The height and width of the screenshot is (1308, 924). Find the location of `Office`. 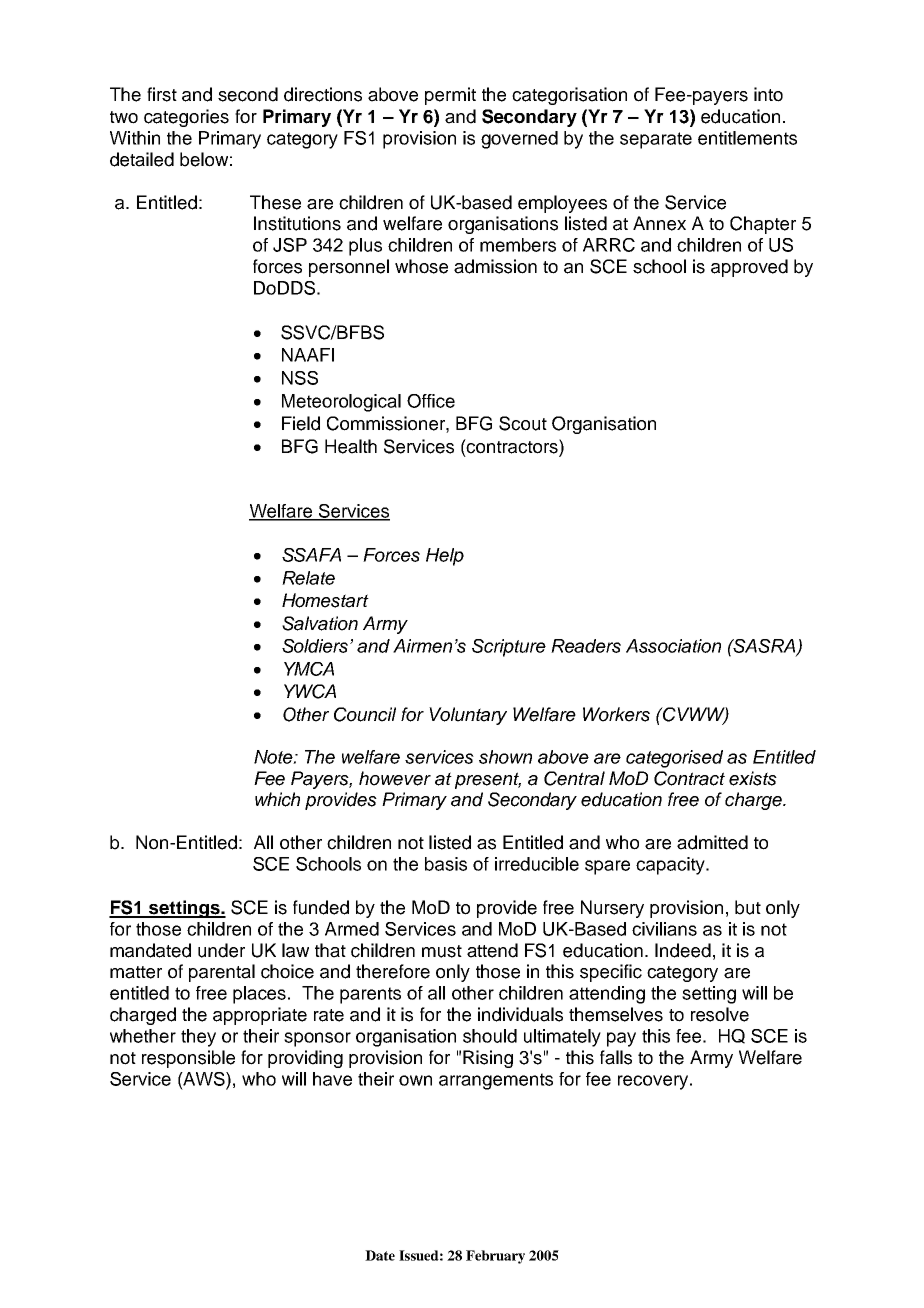

Office is located at coordinates (431, 401).
